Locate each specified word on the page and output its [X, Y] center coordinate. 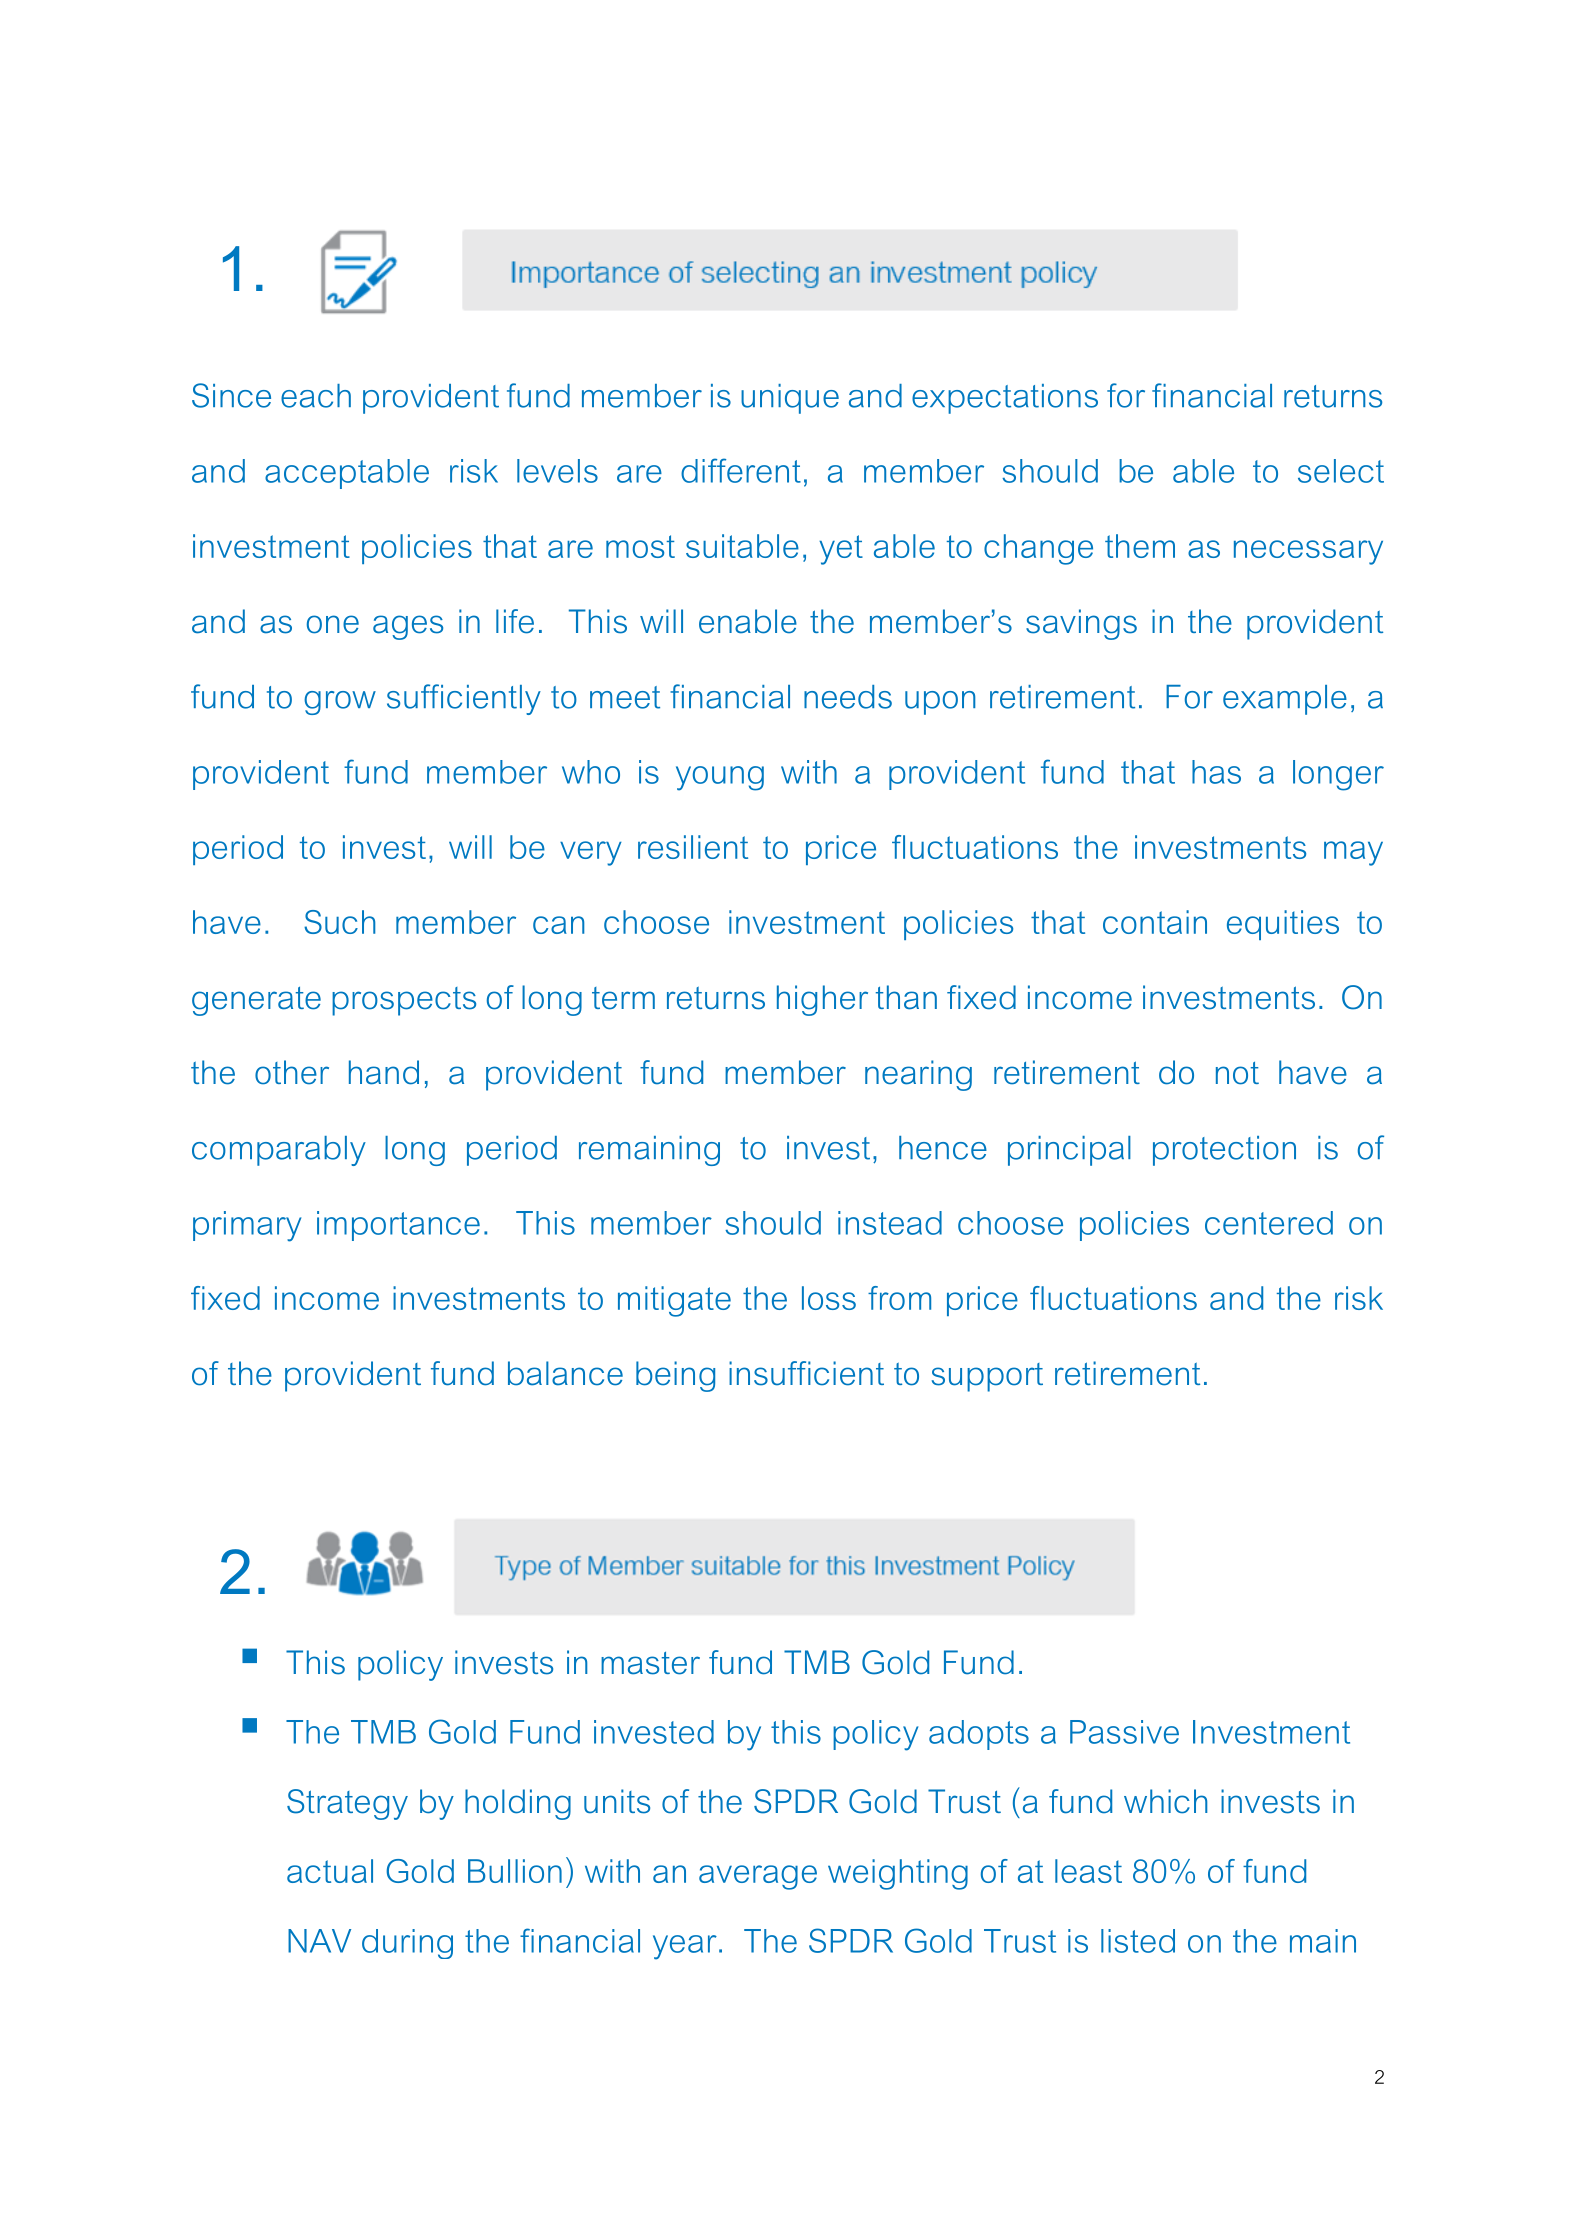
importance [398, 1226]
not [1237, 1073]
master [650, 1663]
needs [848, 697]
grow [340, 703]
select [1341, 471]
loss [829, 1298]
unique [790, 399]
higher [822, 1000]
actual [330, 1871]
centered [1269, 1223]
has [1216, 772]
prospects [404, 1001]
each [316, 396]
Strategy [347, 1804]
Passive [1124, 1732]
